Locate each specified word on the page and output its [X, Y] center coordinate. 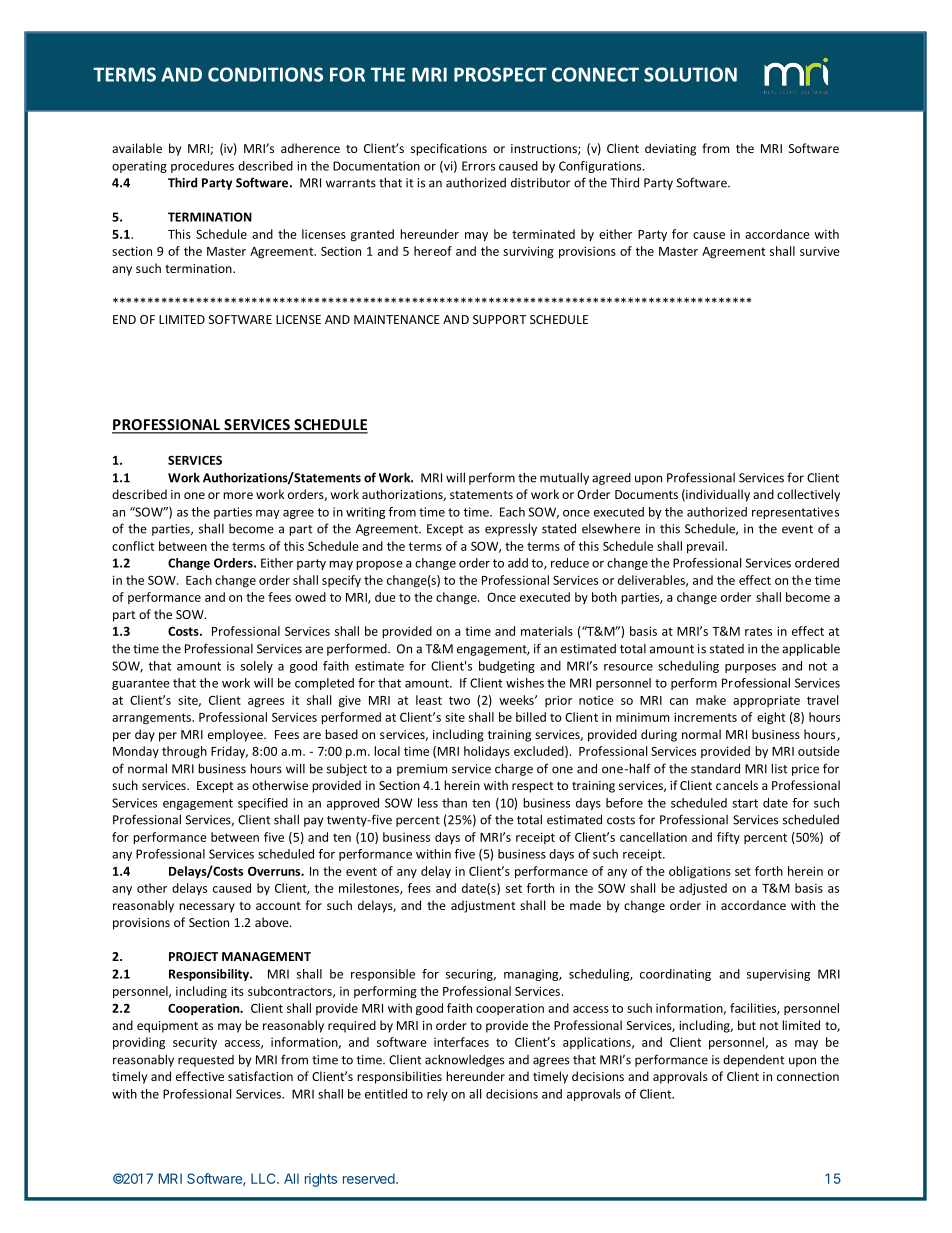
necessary [207, 908]
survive [820, 251]
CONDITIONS [265, 74]
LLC [264, 1178]
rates [758, 631]
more [238, 495]
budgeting [507, 667]
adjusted [703, 889]
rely [437, 1095]
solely [257, 667]
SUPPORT [499, 319]
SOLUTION [690, 74]
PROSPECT [500, 74]
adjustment [483, 906]
